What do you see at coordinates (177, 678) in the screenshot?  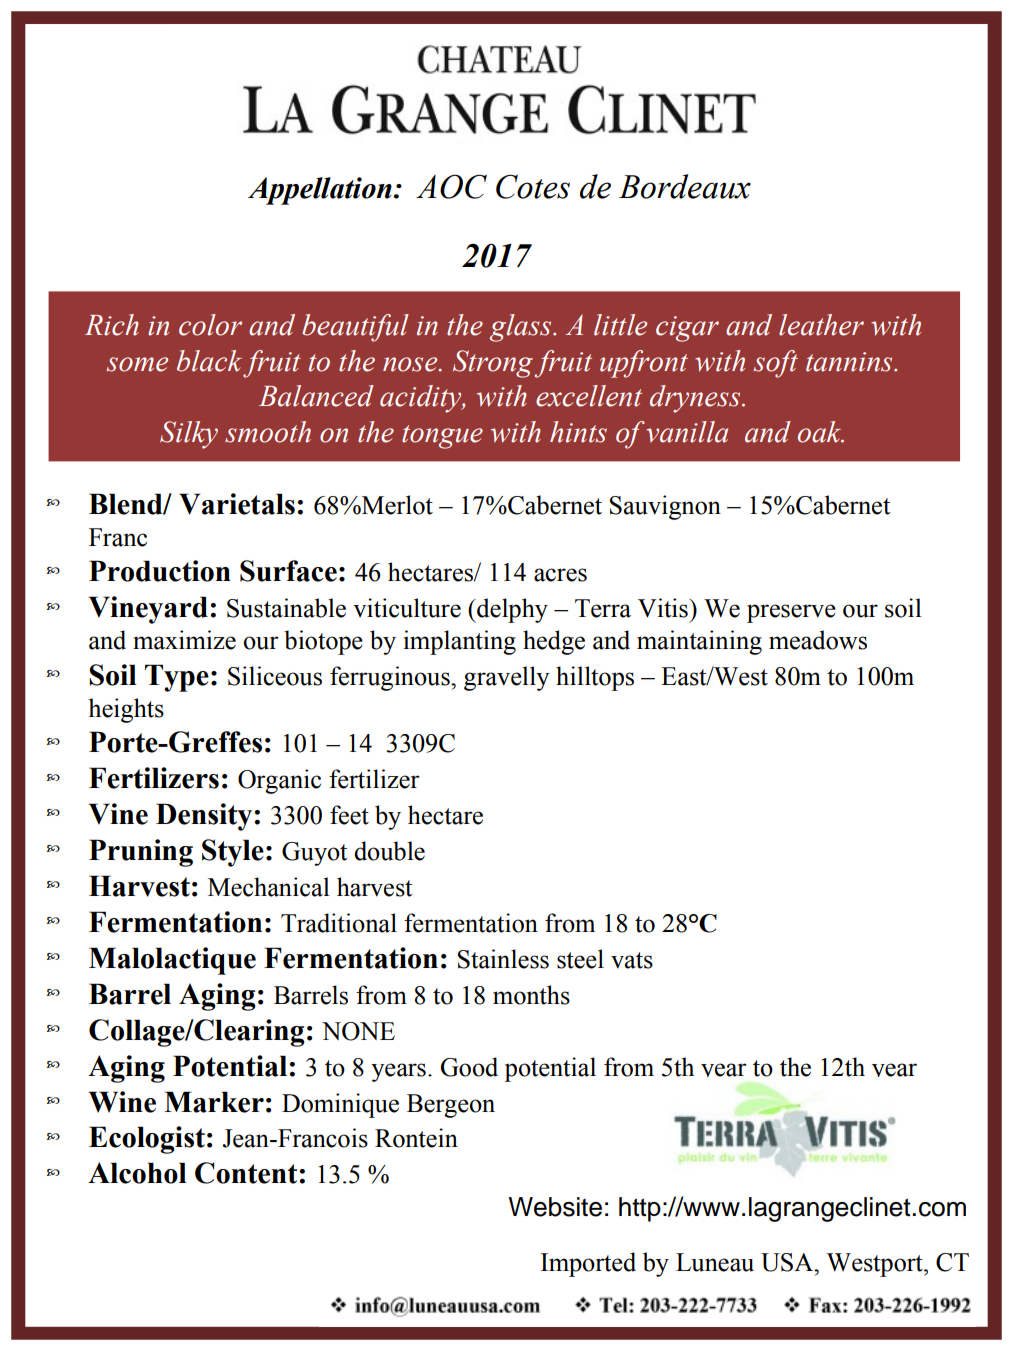 I see `Type` at bounding box center [177, 678].
